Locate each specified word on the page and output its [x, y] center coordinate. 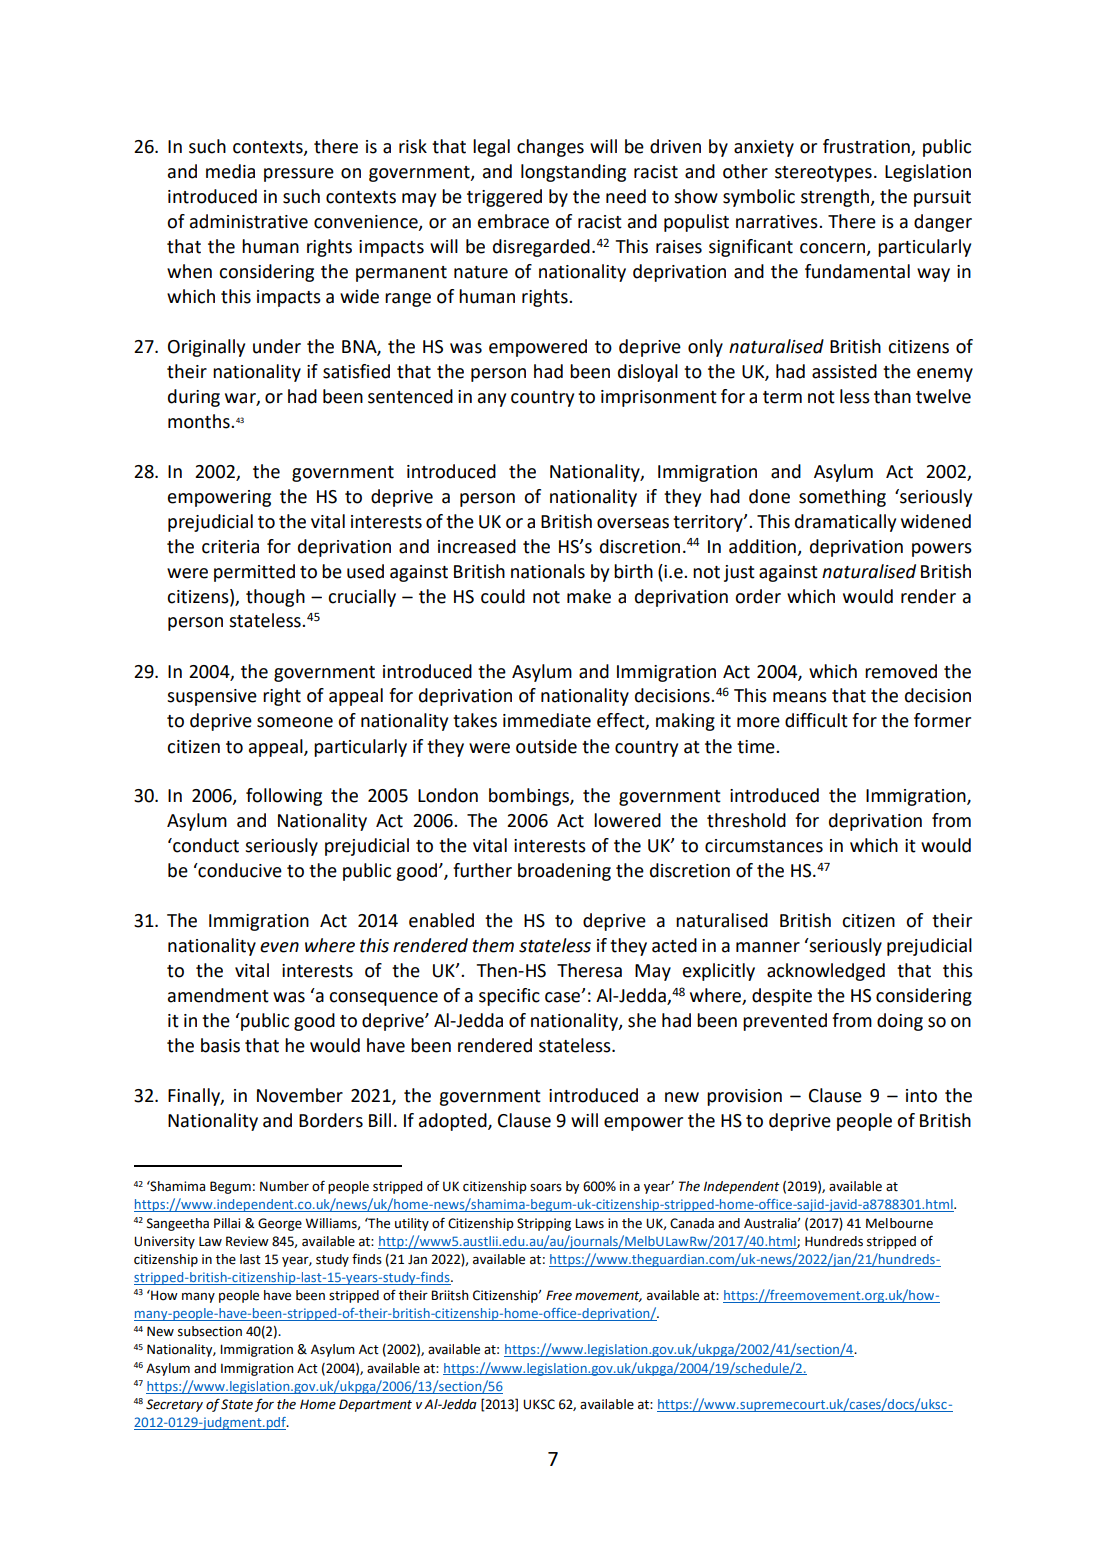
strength [836, 198]
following [284, 797]
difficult [816, 720]
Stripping [544, 1224]
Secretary [174, 1405]
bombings [530, 797]
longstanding [573, 173]
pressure [299, 175]
